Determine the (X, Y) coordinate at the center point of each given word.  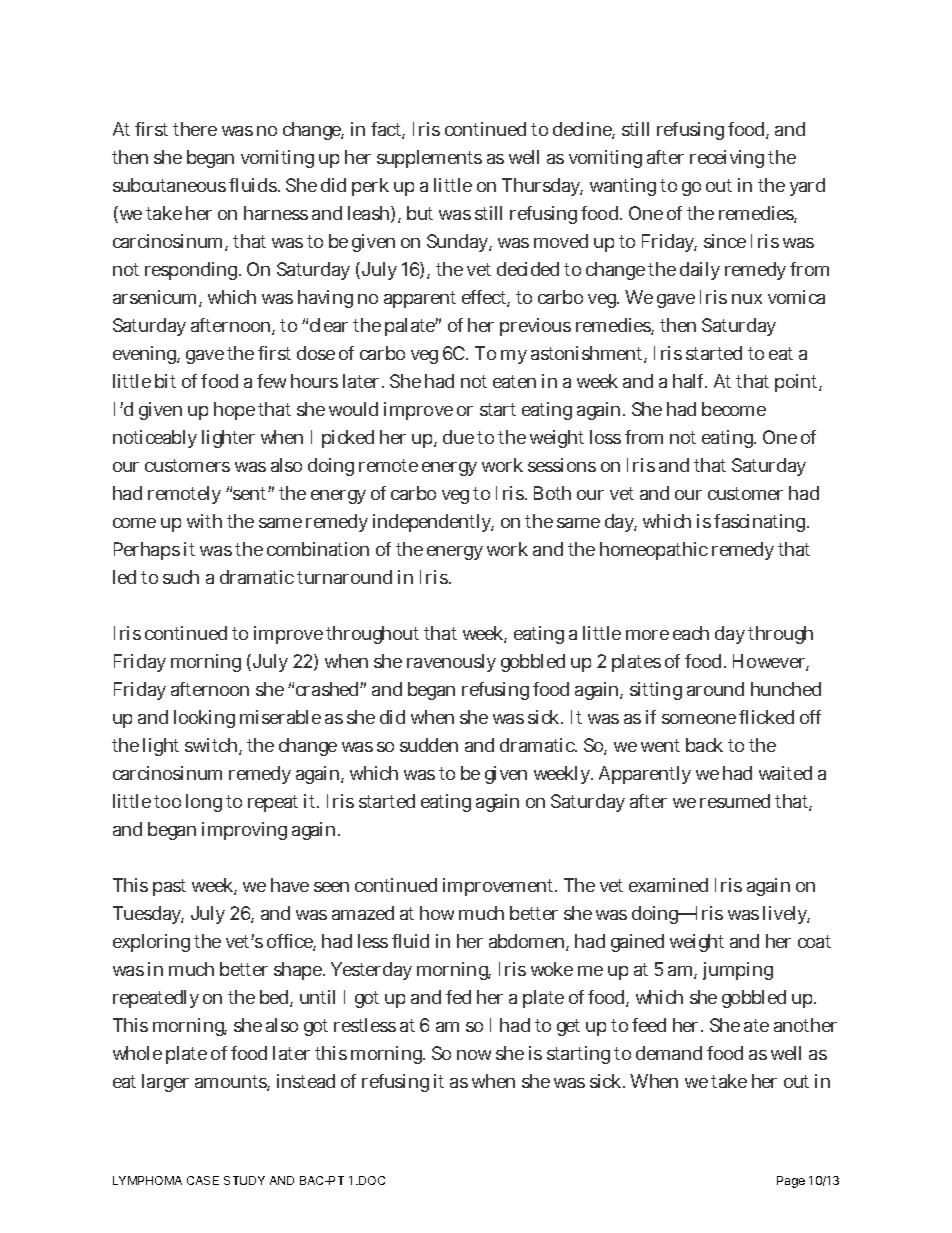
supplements (429, 159)
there (195, 129)
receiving (727, 159)
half (690, 381)
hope (234, 411)
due (458, 437)
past (169, 887)
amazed (363, 913)
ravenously (451, 663)
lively (786, 915)
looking (204, 719)
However (771, 662)
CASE (203, 1180)
